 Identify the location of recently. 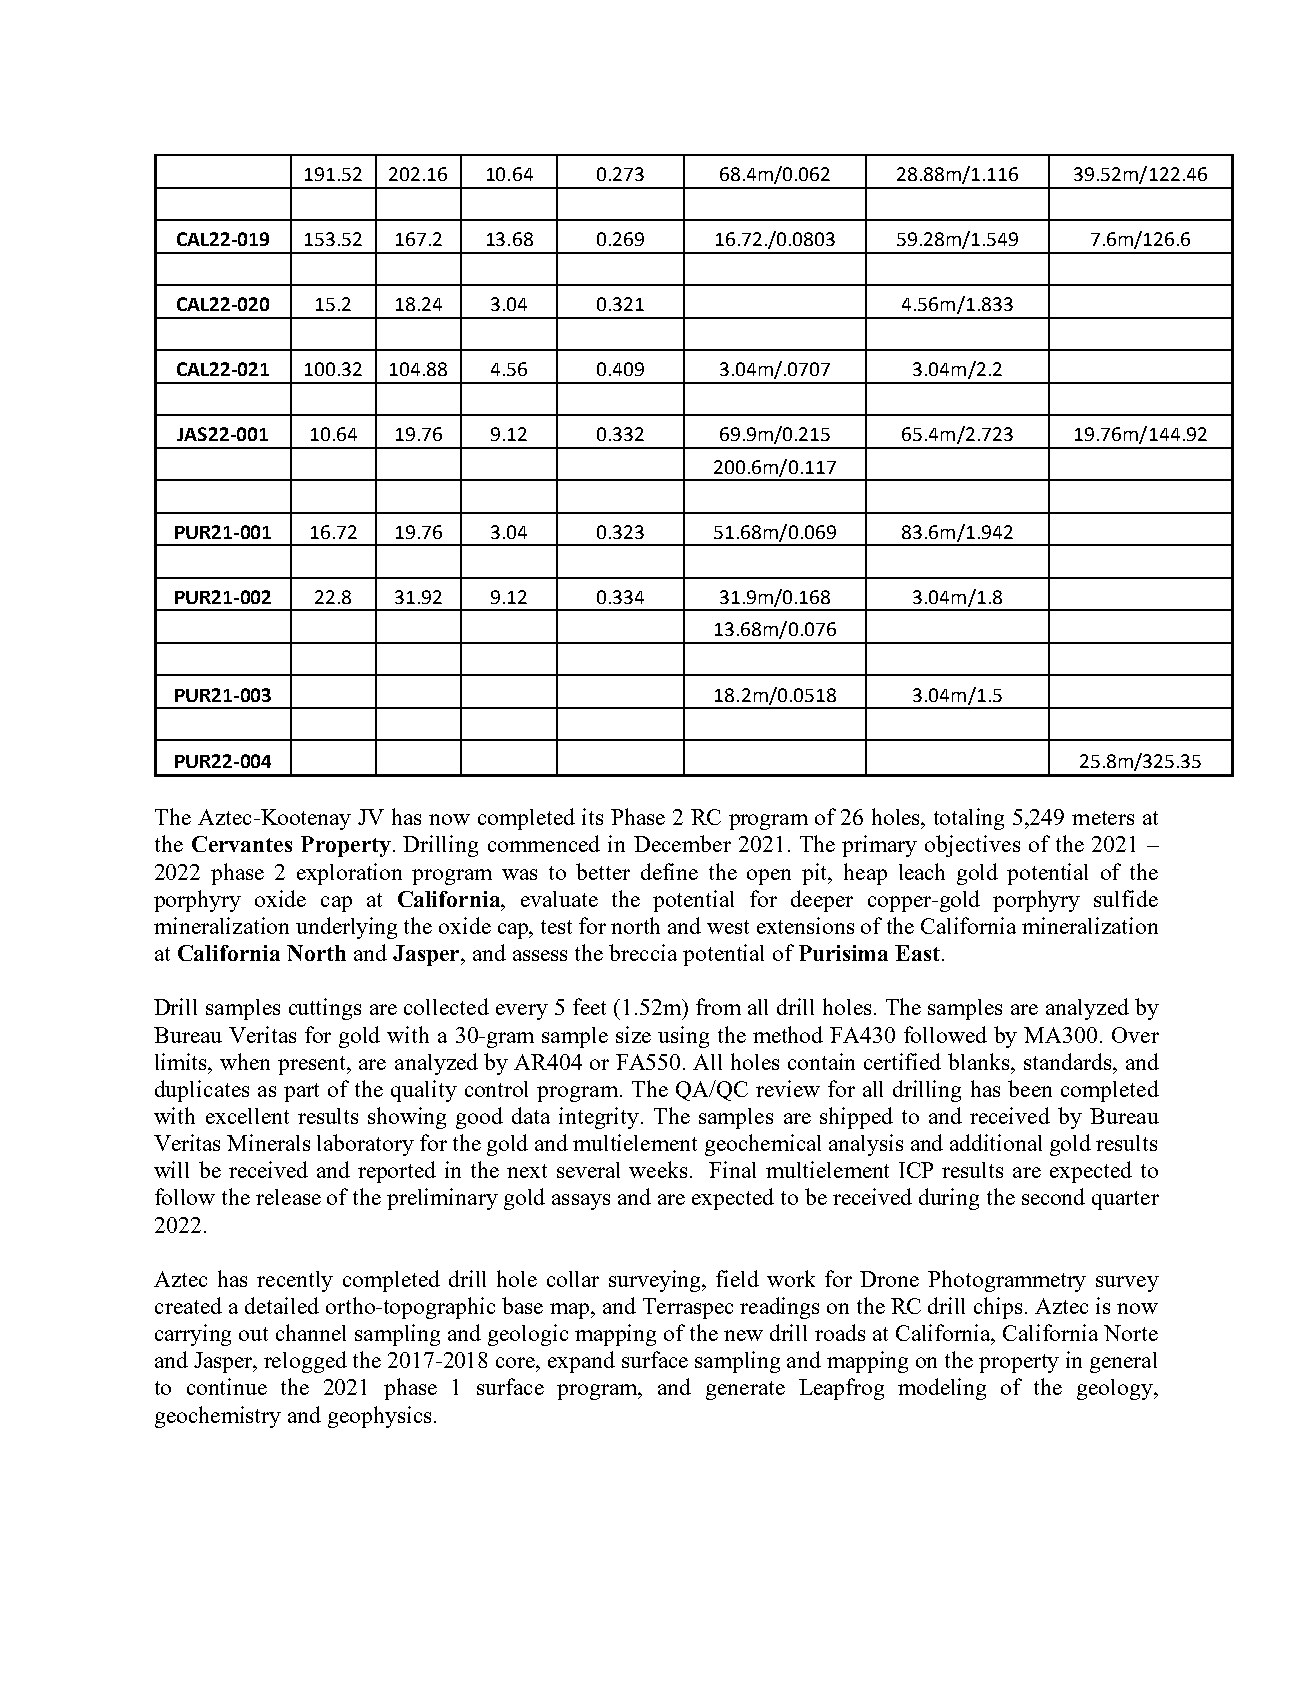
(295, 1281).
